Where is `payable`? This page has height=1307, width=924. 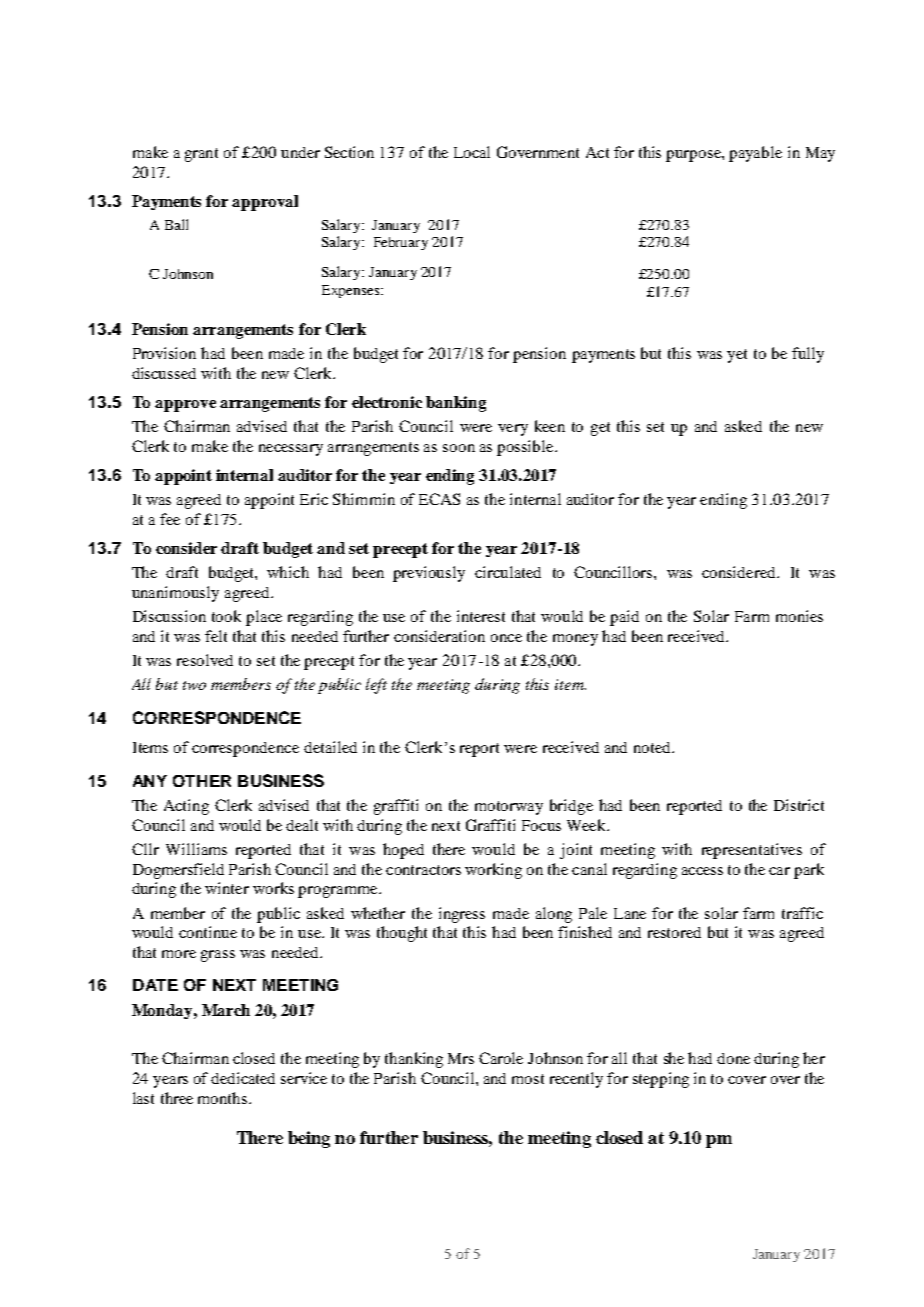
payable is located at coordinates (755, 154).
